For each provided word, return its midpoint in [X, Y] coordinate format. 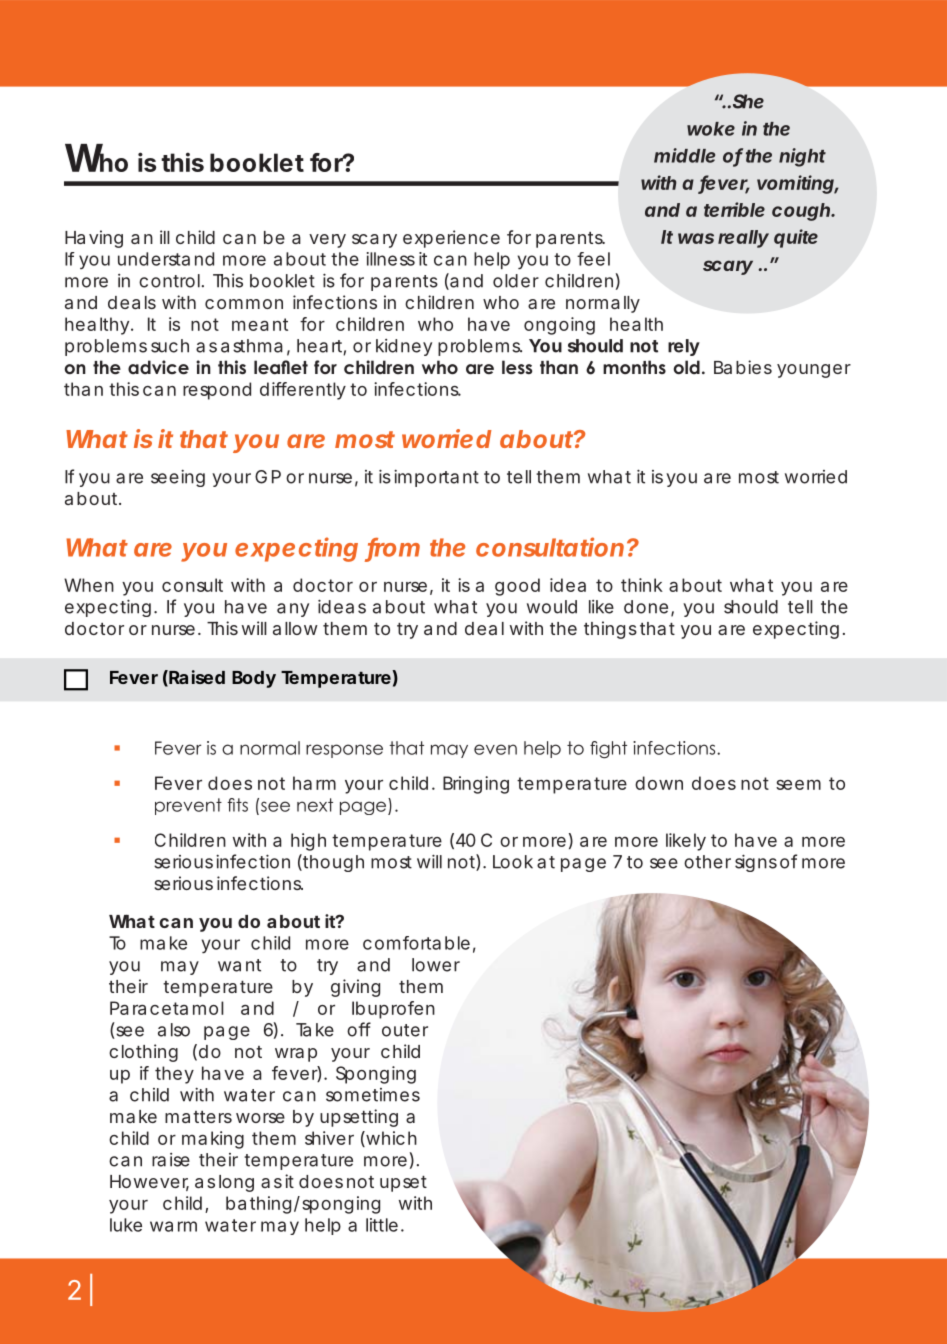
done [646, 607]
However [149, 1183]
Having [94, 239]
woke [711, 129]
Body [254, 679]
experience [451, 239]
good [517, 587]
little [382, 1225]
